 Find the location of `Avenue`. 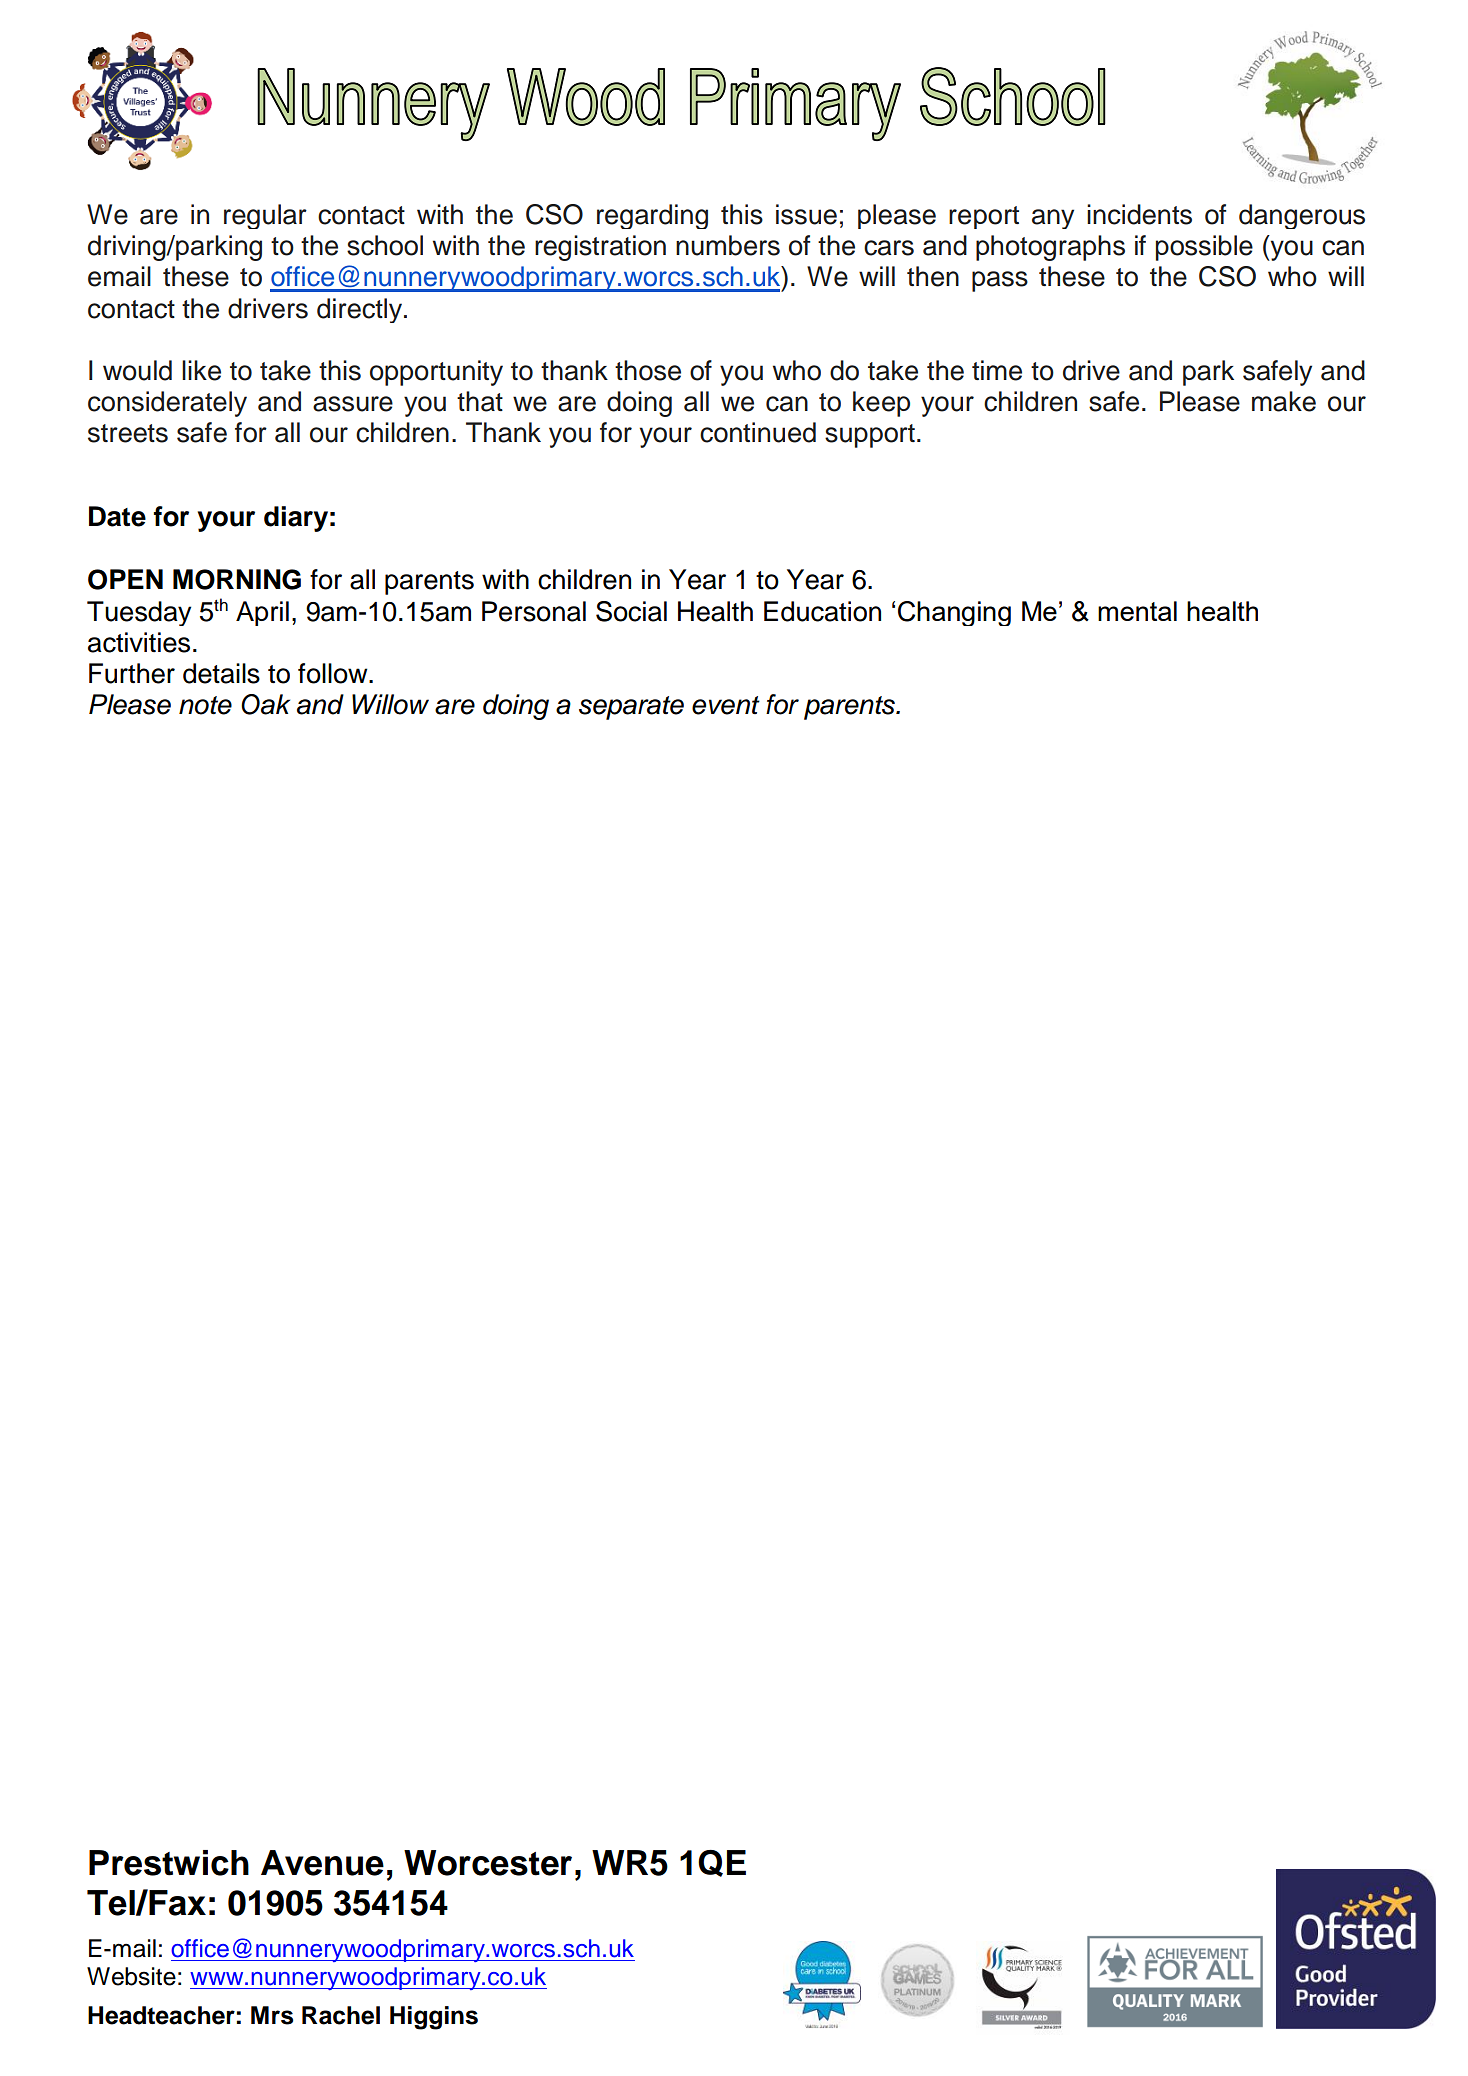

Avenue is located at coordinates (322, 1863).
